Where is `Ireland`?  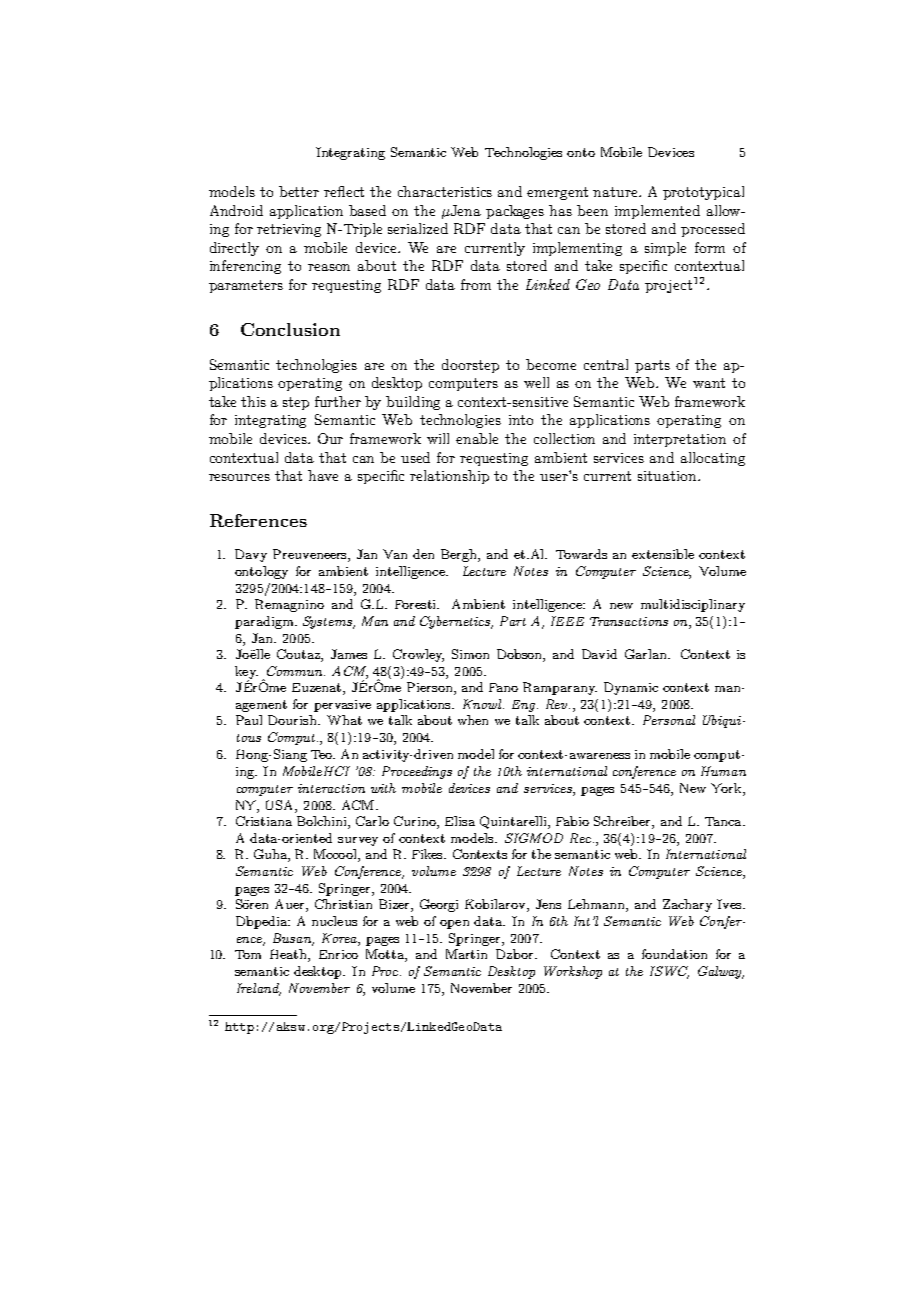
Ireland is located at coordinates (259, 989).
